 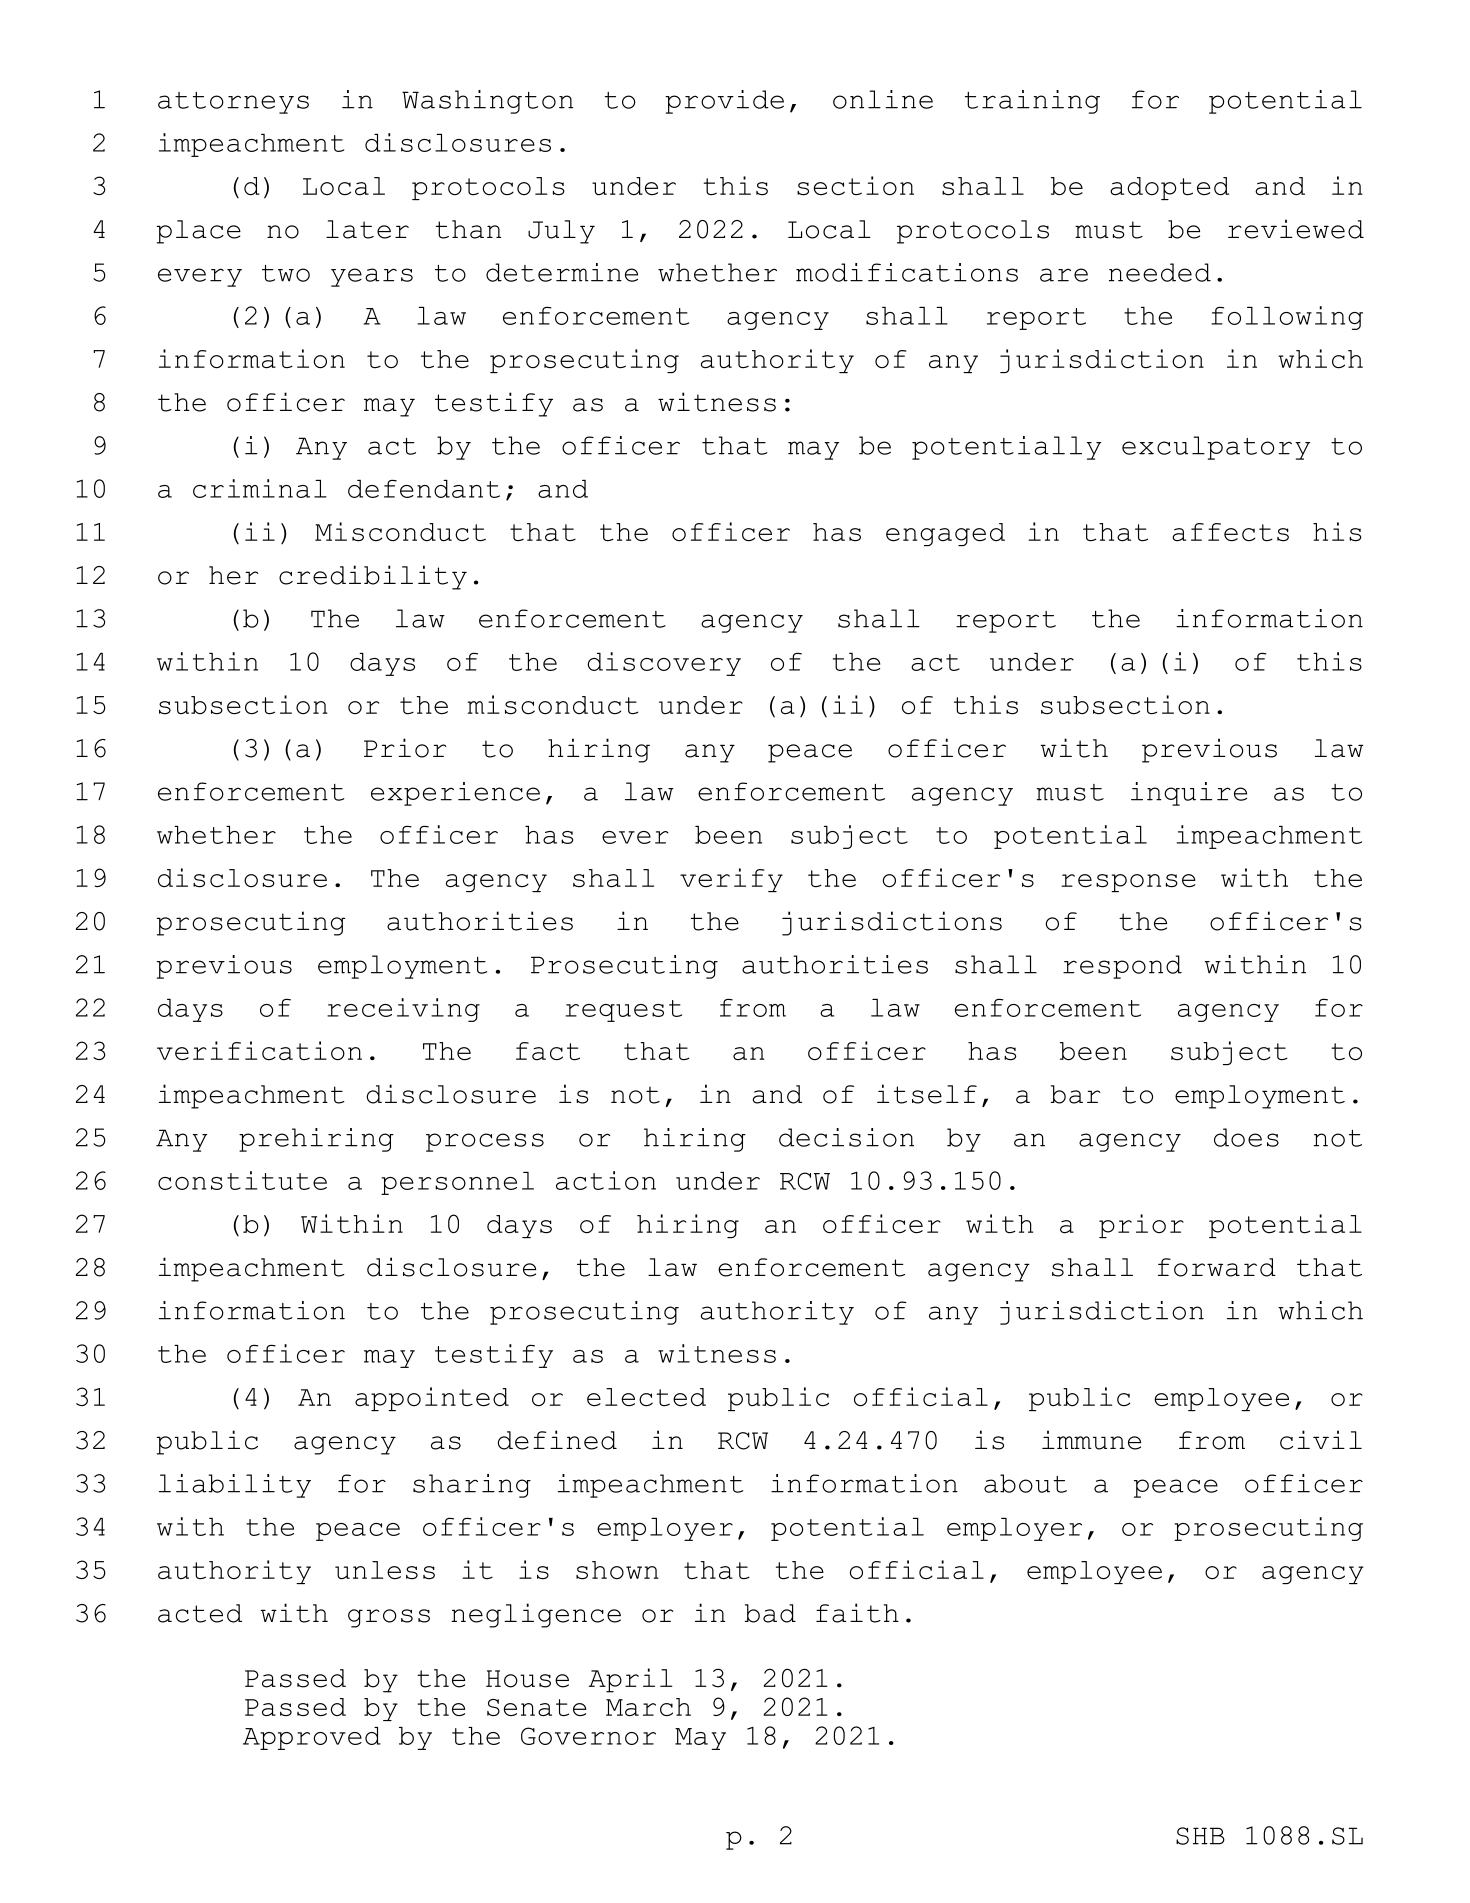 I want to click on later, so click(x=367, y=229).
